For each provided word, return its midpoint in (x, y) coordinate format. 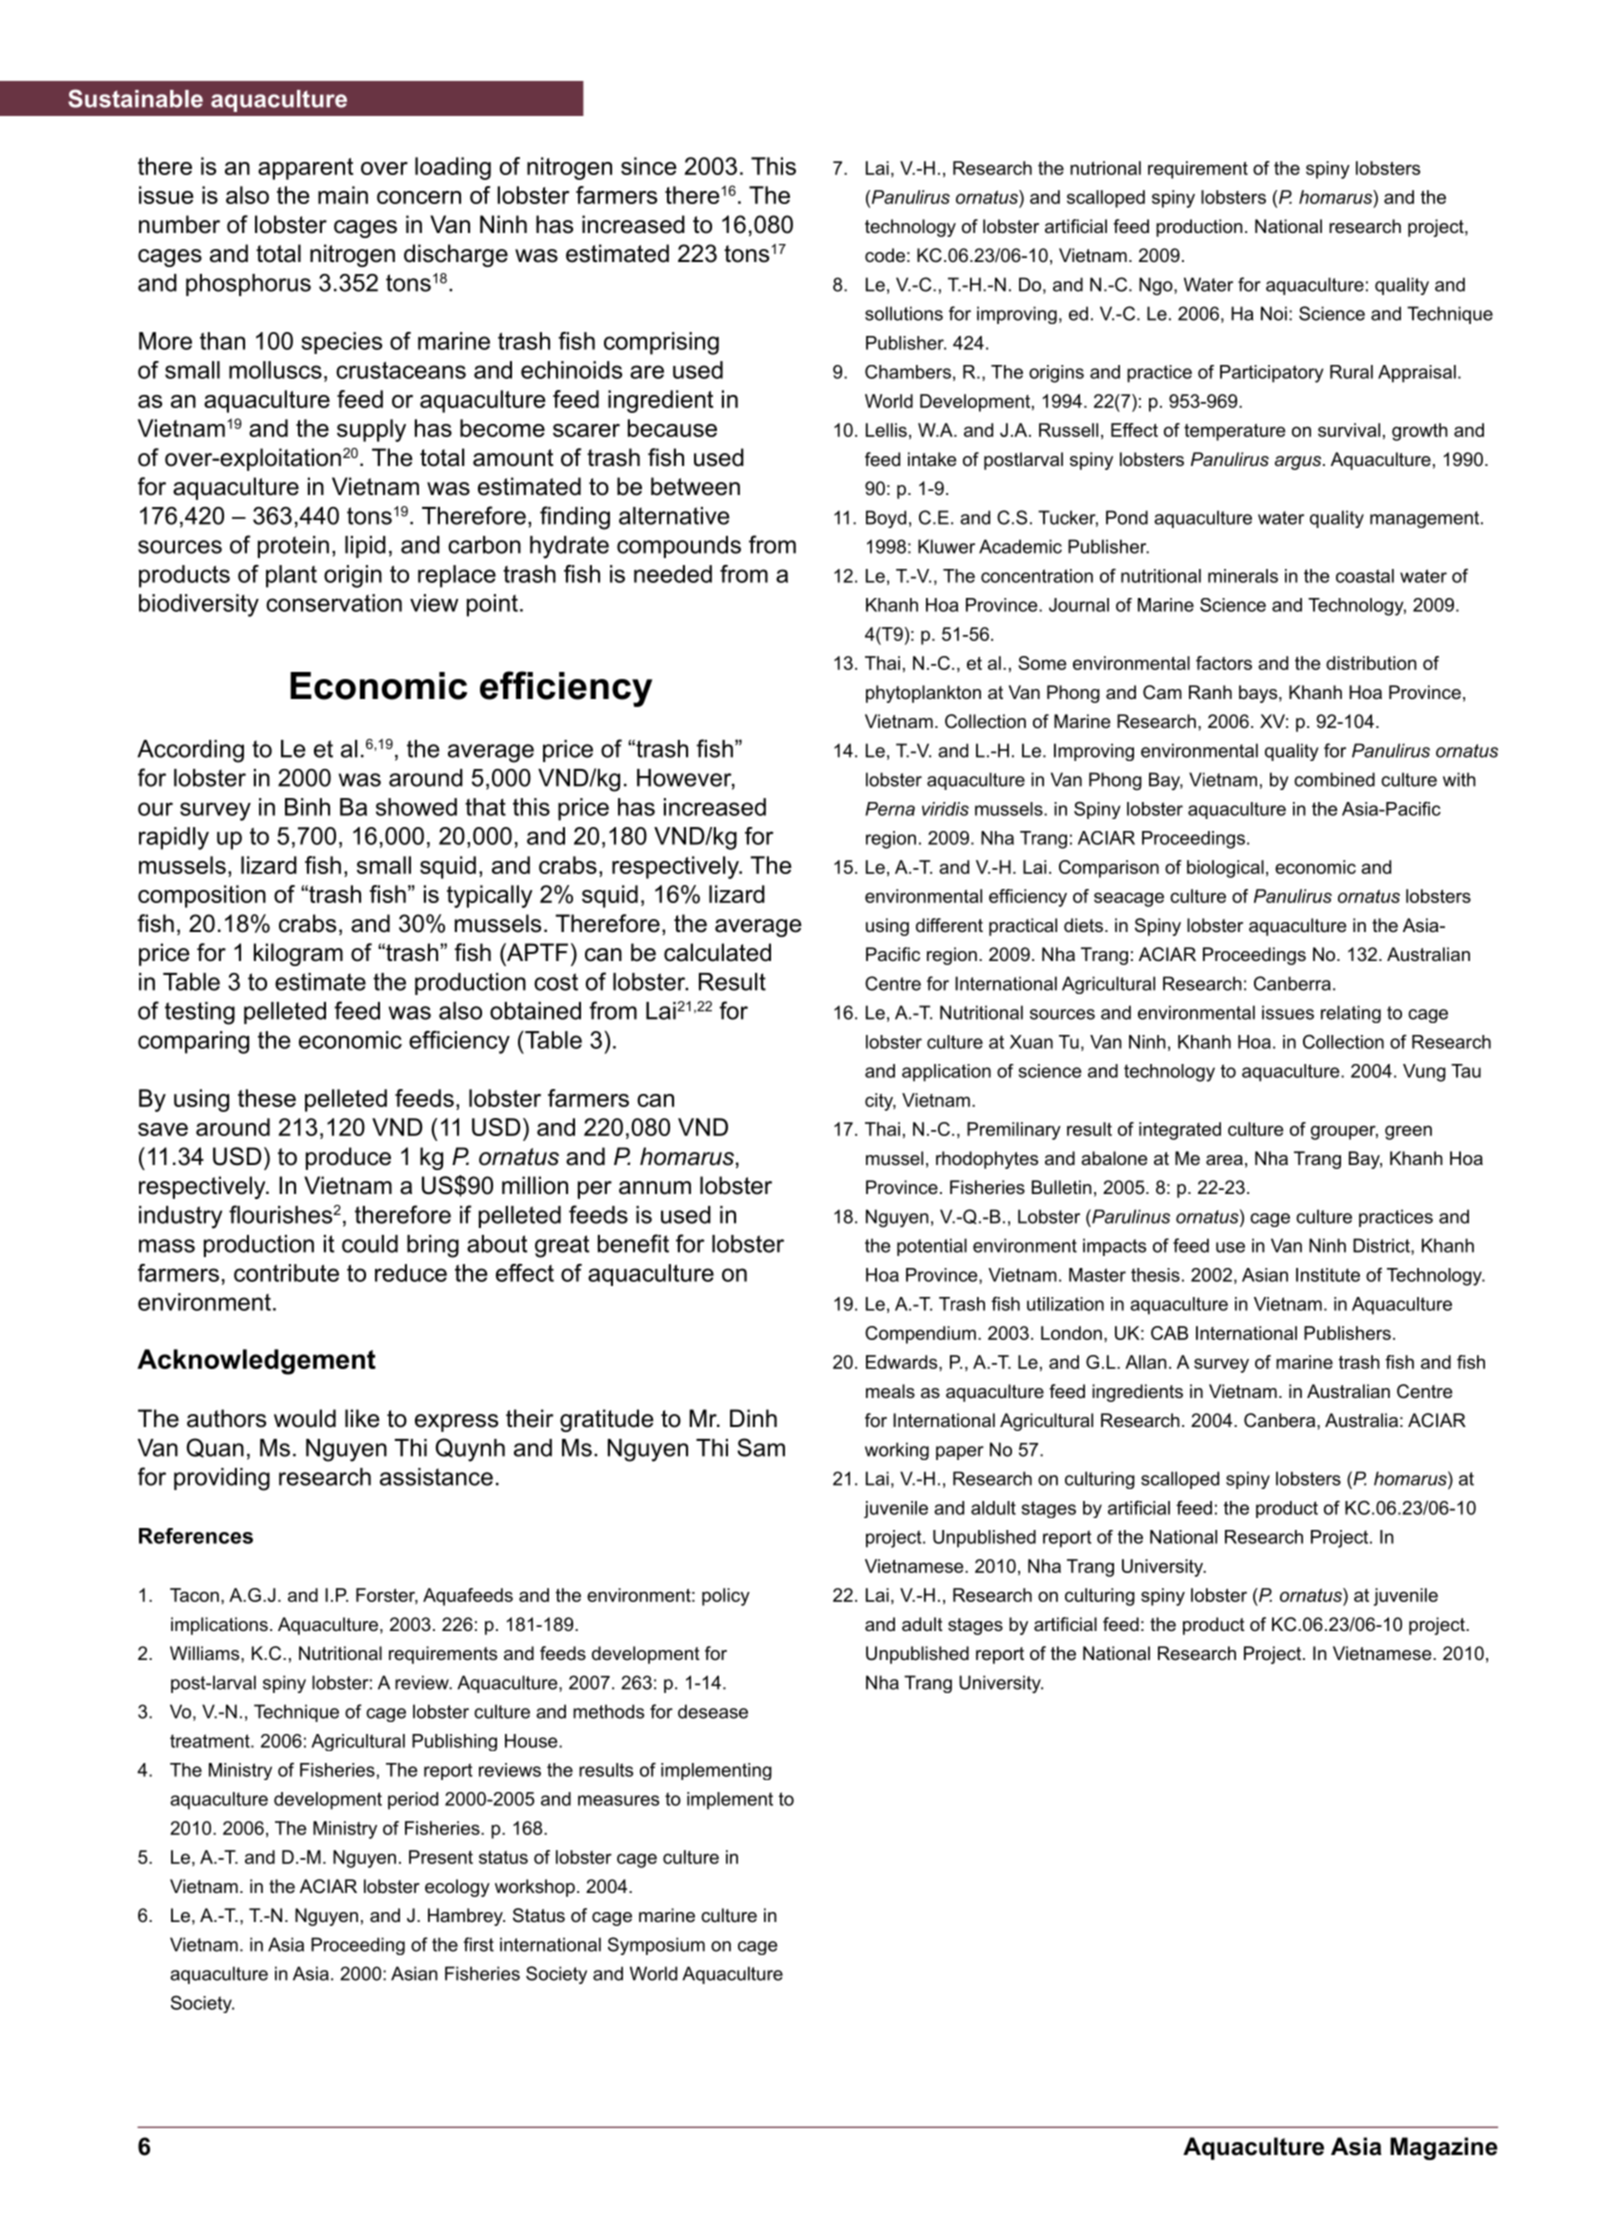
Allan (1146, 1362)
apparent (305, 169)
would (305, 1418)
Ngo (1157, 286)
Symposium (656, 1946)
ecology (457, 1888)
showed (416, 807)
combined (1334, 779)
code (885, 255)
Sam (761, 1447)
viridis (945, 809)
